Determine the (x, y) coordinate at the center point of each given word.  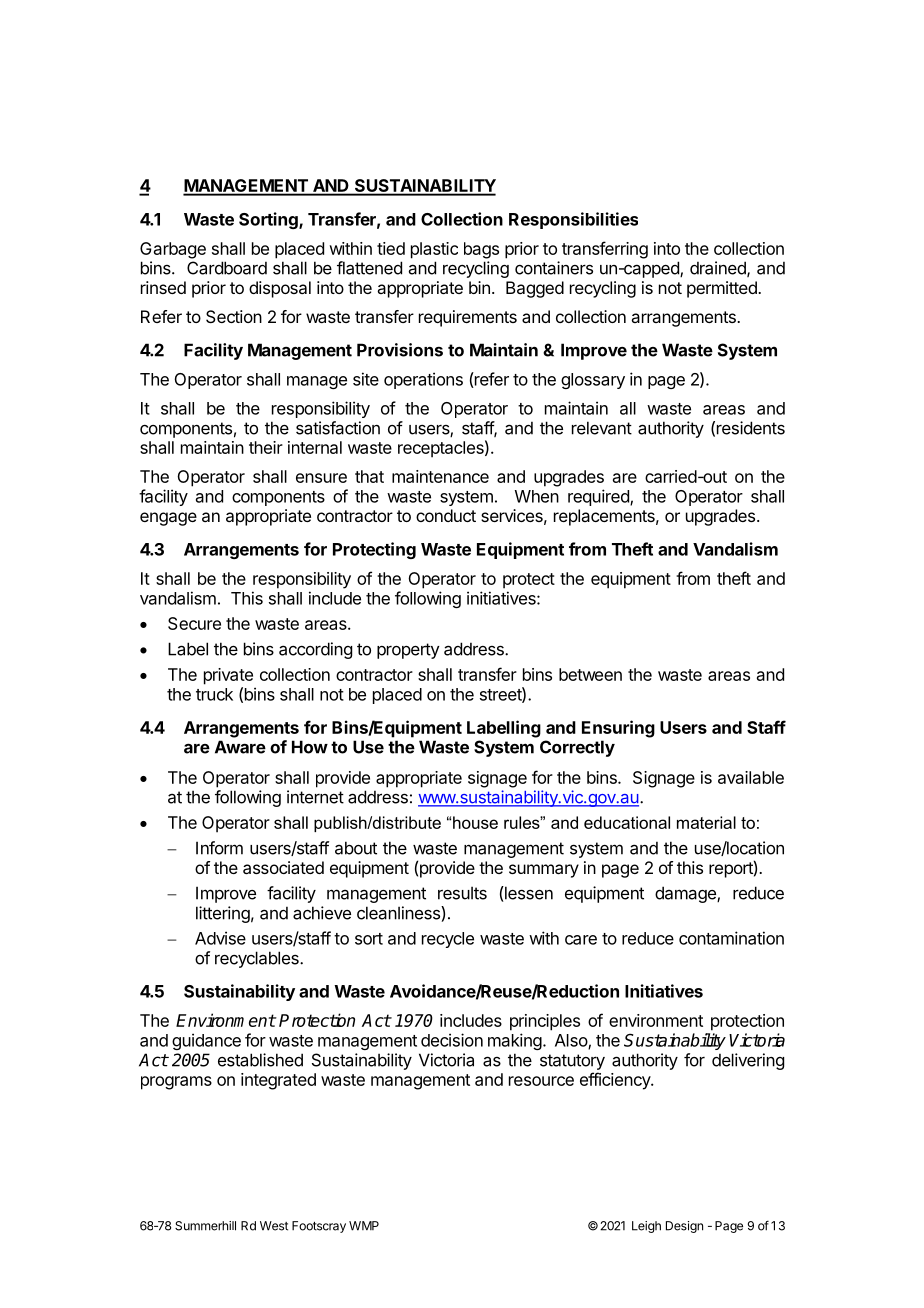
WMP (364, 1226)
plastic (434, 250)
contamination (731, 938)
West (274, 1226)
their (266, 447)
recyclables (258, 959)
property (408, 651)
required (599, 497)
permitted (723, 289)
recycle (448, 940)
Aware (240, 747)
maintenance (440, 476)
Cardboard (227, 268)
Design (684, 1227)
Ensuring (618, 729)
